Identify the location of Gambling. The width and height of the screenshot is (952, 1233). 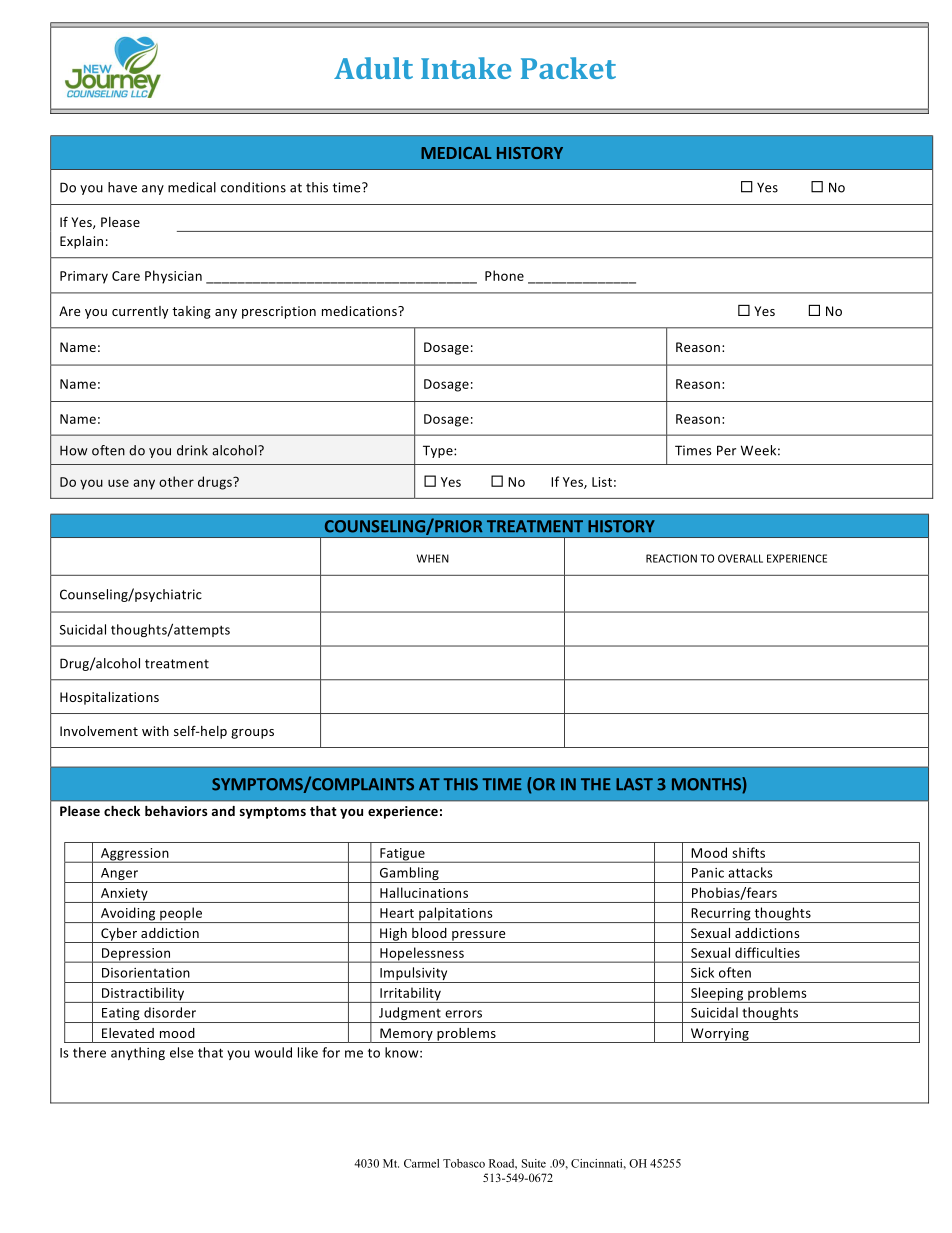
(409, 875).
